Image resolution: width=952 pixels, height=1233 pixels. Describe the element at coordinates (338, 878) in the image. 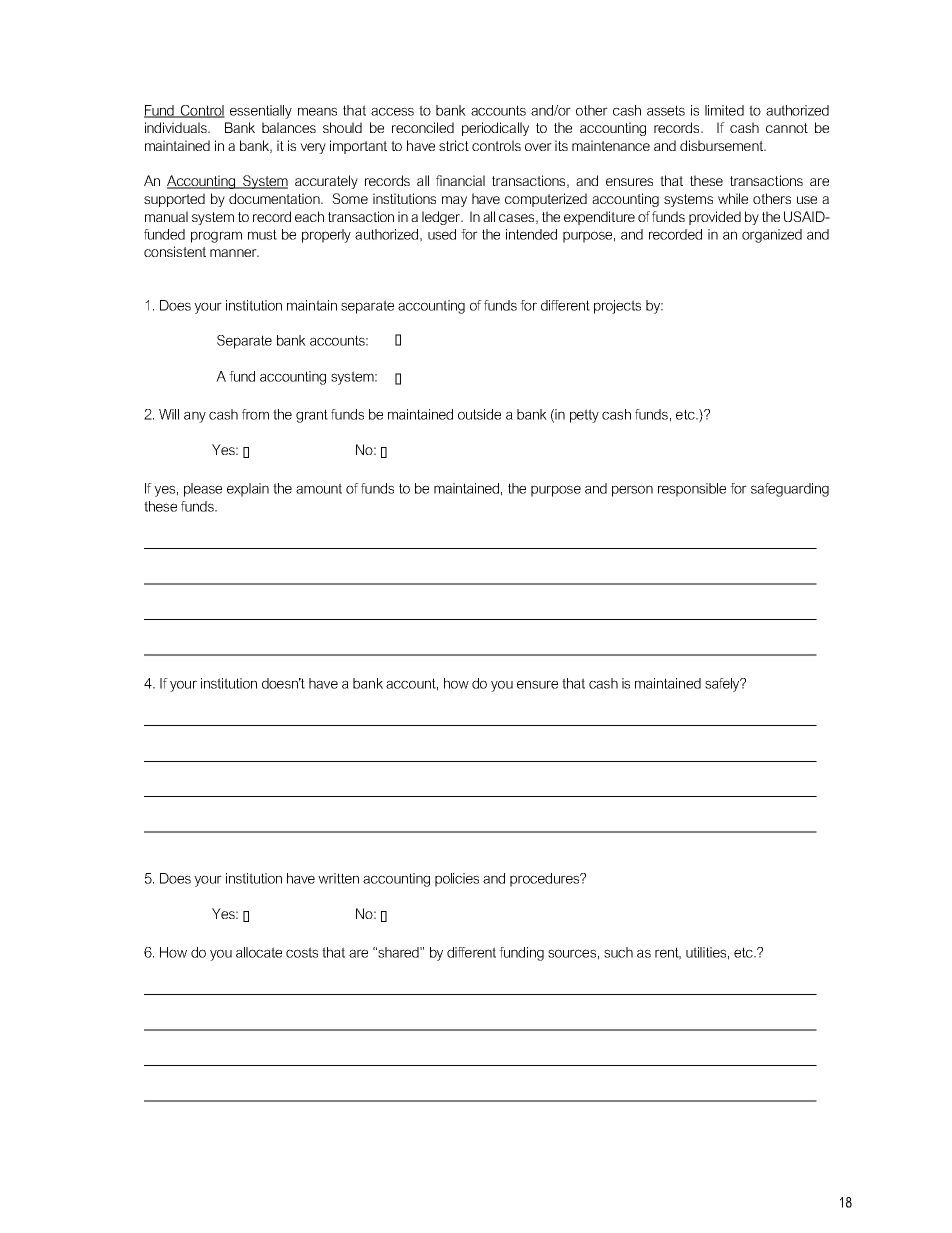

I see `written` at that location.
